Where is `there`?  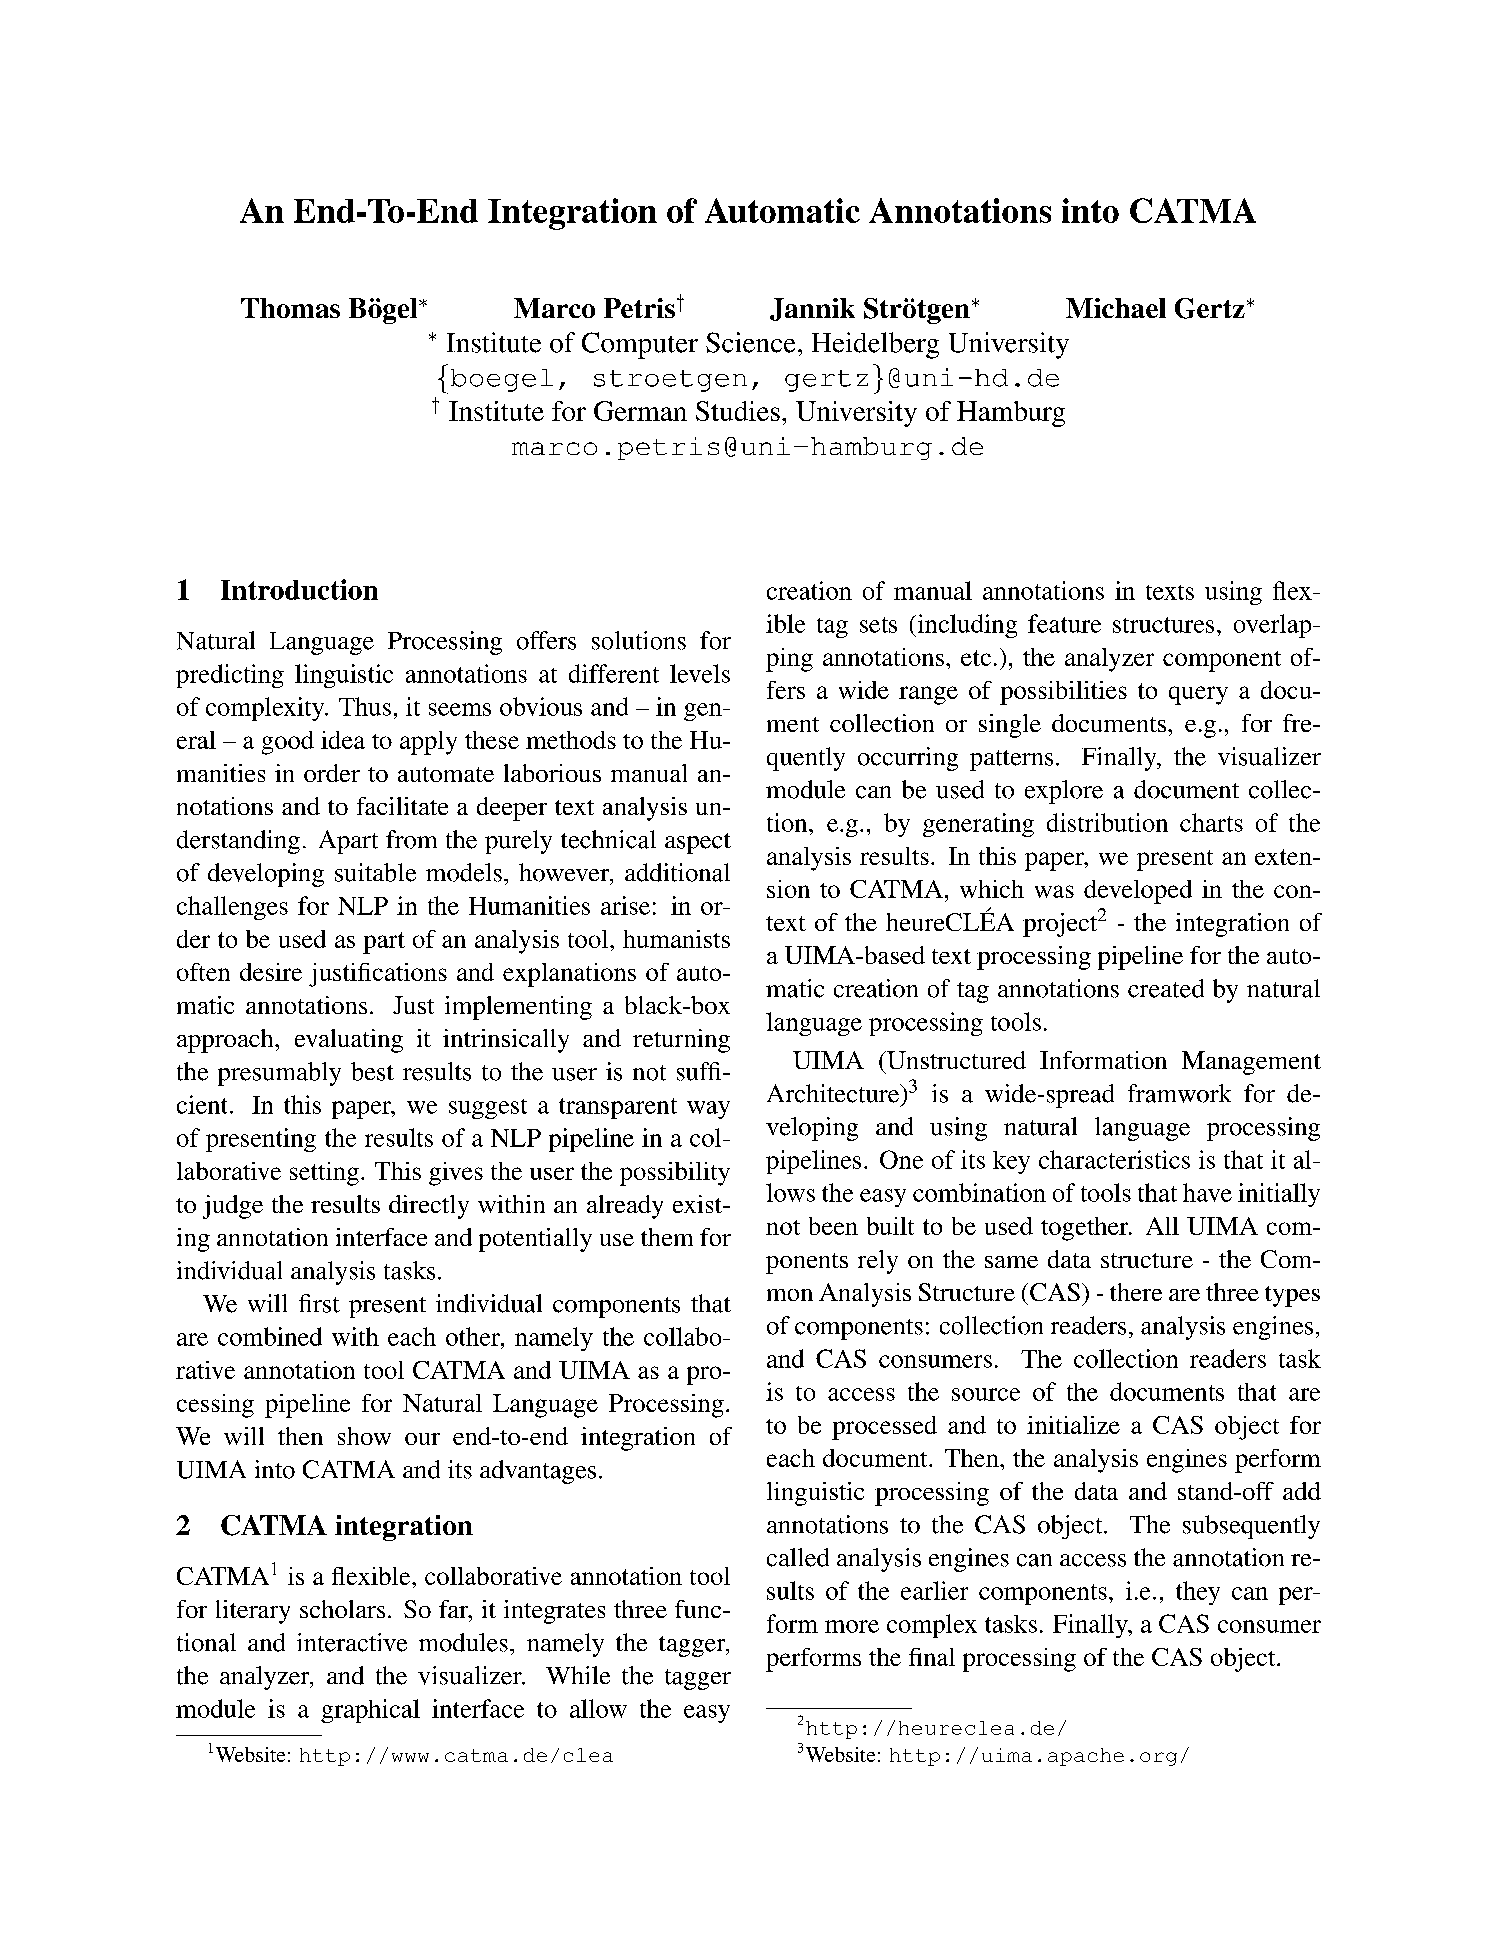
there is located at coordinates (1136, 1292).
